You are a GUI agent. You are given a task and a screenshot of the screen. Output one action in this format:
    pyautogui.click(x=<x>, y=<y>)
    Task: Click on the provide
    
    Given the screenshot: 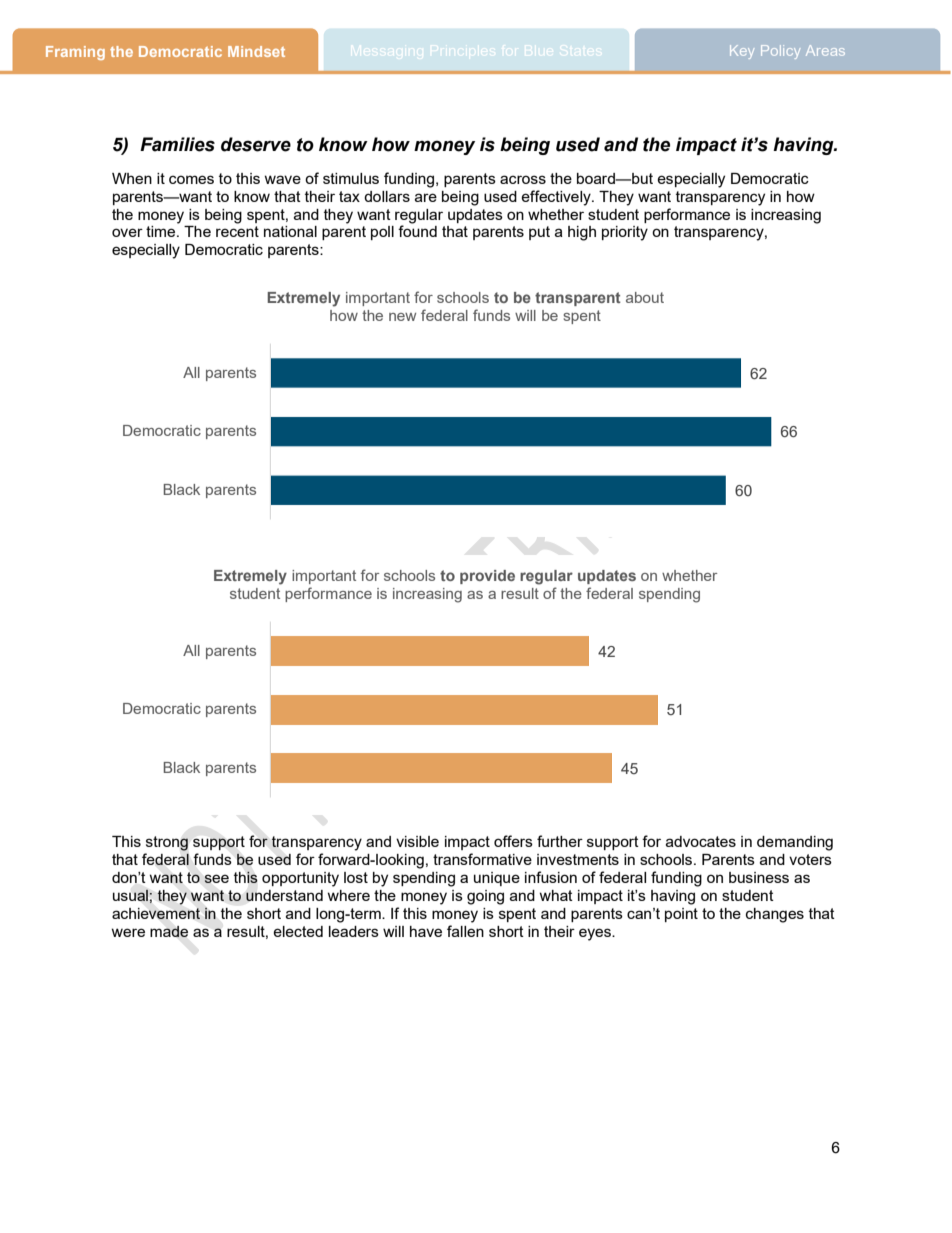 What is the action you would take?
    pyautogui.click(x=487, y=577)
